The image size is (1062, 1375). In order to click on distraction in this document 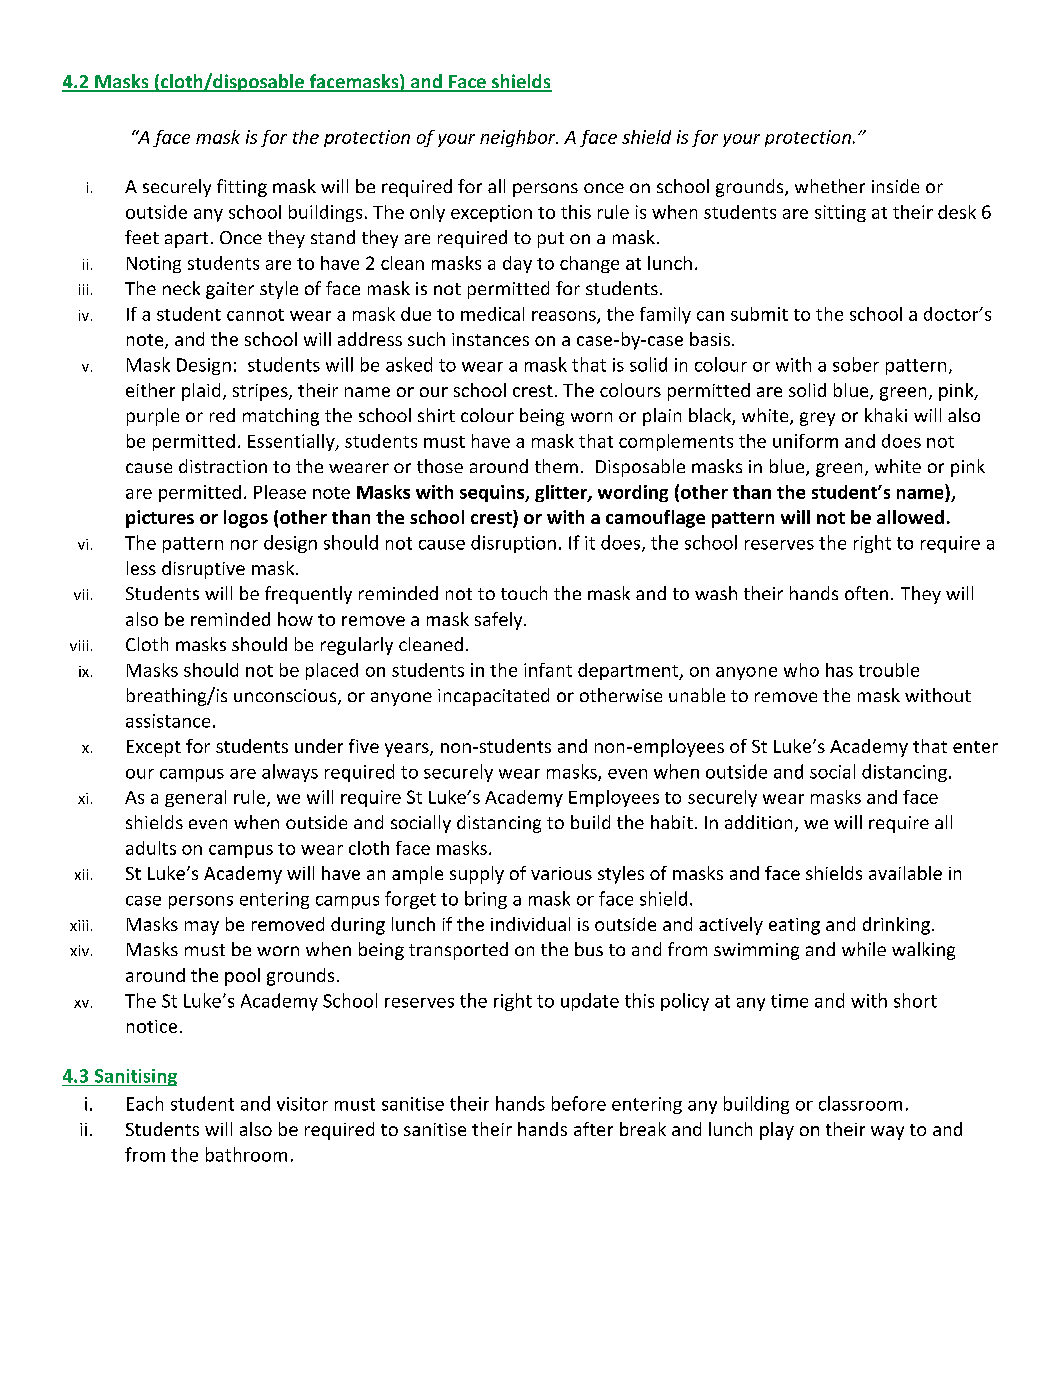, I will do `click(223, 466)`.
